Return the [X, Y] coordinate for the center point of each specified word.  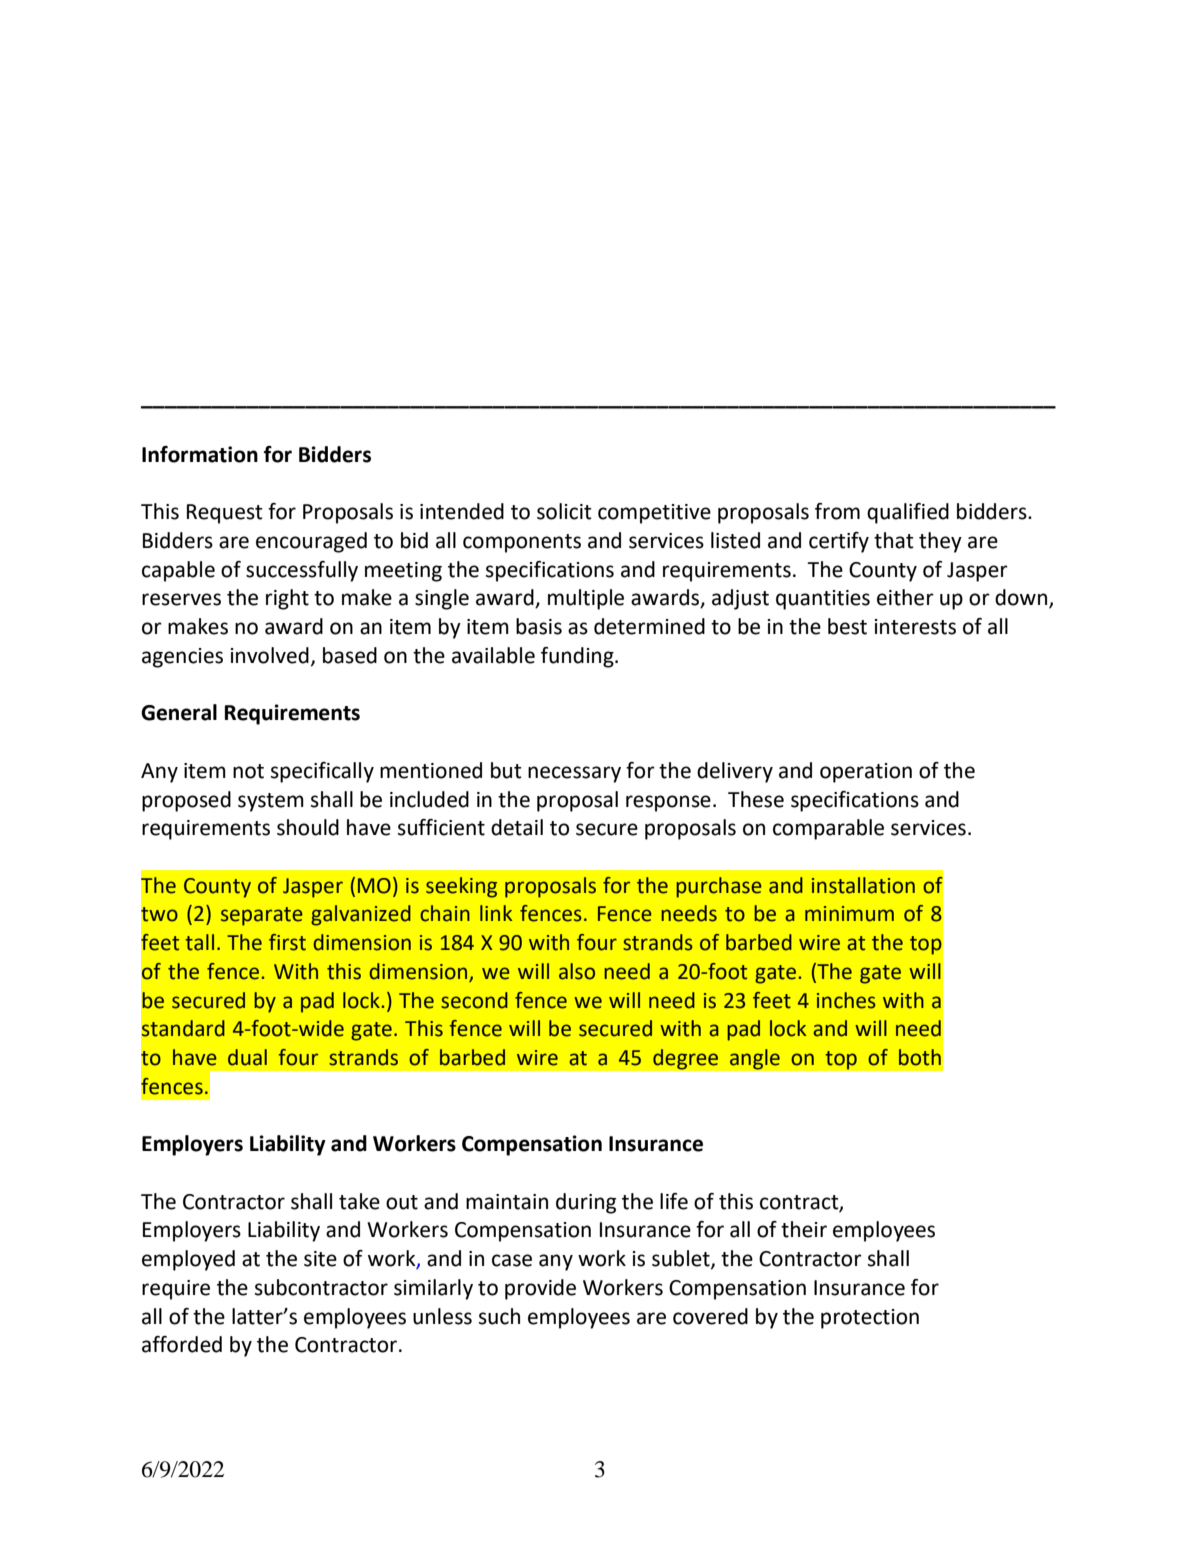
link [496, 913]
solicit [564, 511]
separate [262, 916]
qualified [908, 513]
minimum [849, 914]
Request [225, 514]
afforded [182, 1344]
